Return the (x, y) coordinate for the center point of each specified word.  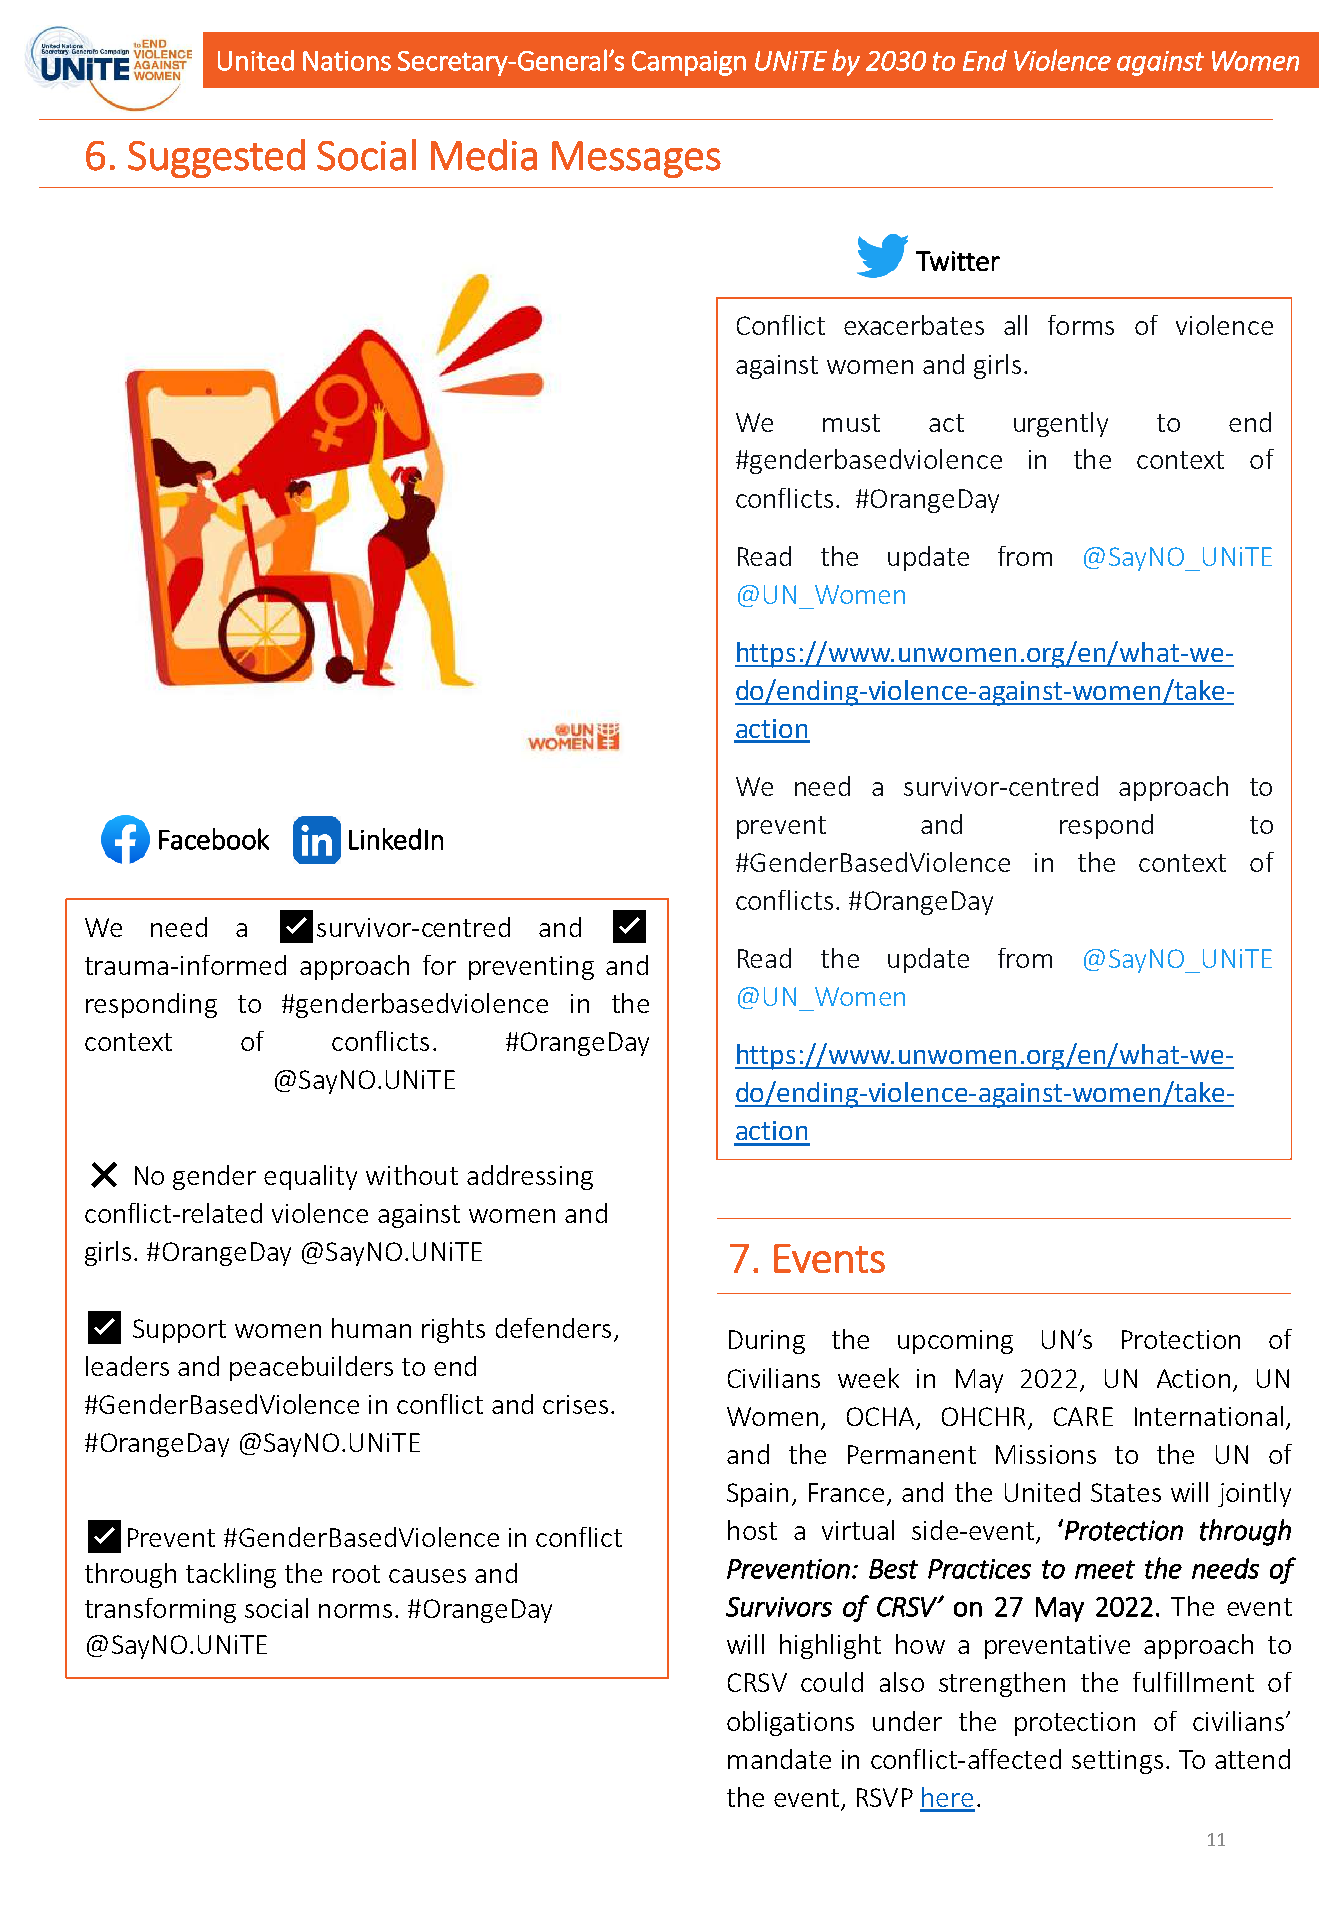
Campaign (689, 63)
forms (1081, 325)
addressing (530, 1177)
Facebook (214, 839)
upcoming (955, 1342)
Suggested (216, 158)
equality (310, 1177)
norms (355, 1611)
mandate (779, 1759)
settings (1117, 1762)
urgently (1061, 424)
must (851, 423)
